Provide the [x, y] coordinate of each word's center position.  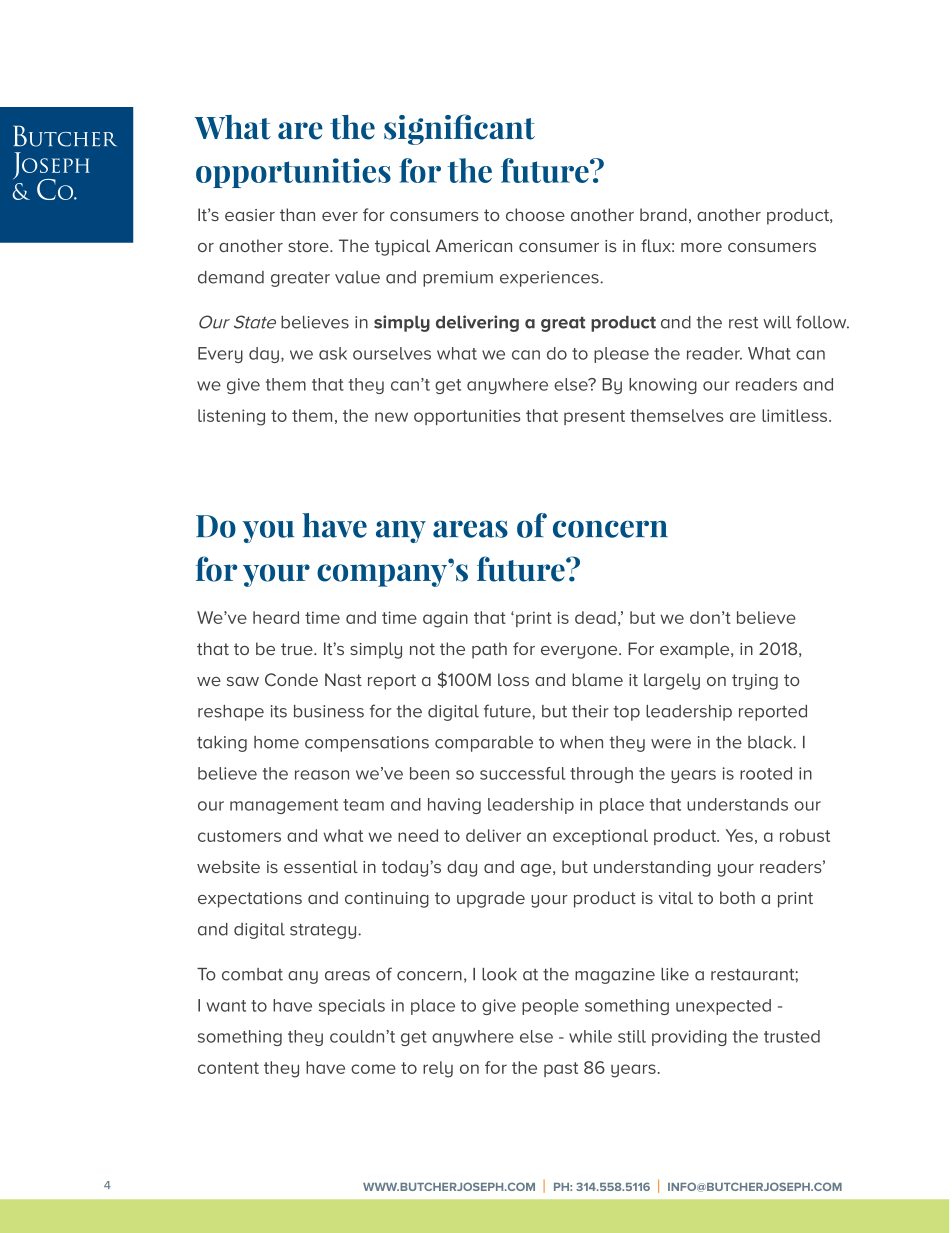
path [489, 650]
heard [276, 617]
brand [663, 214]
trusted [792, 1036]
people [550, 1007]
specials [352, 1007]
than [297, 214]
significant [459, 129]
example [696, 650]
